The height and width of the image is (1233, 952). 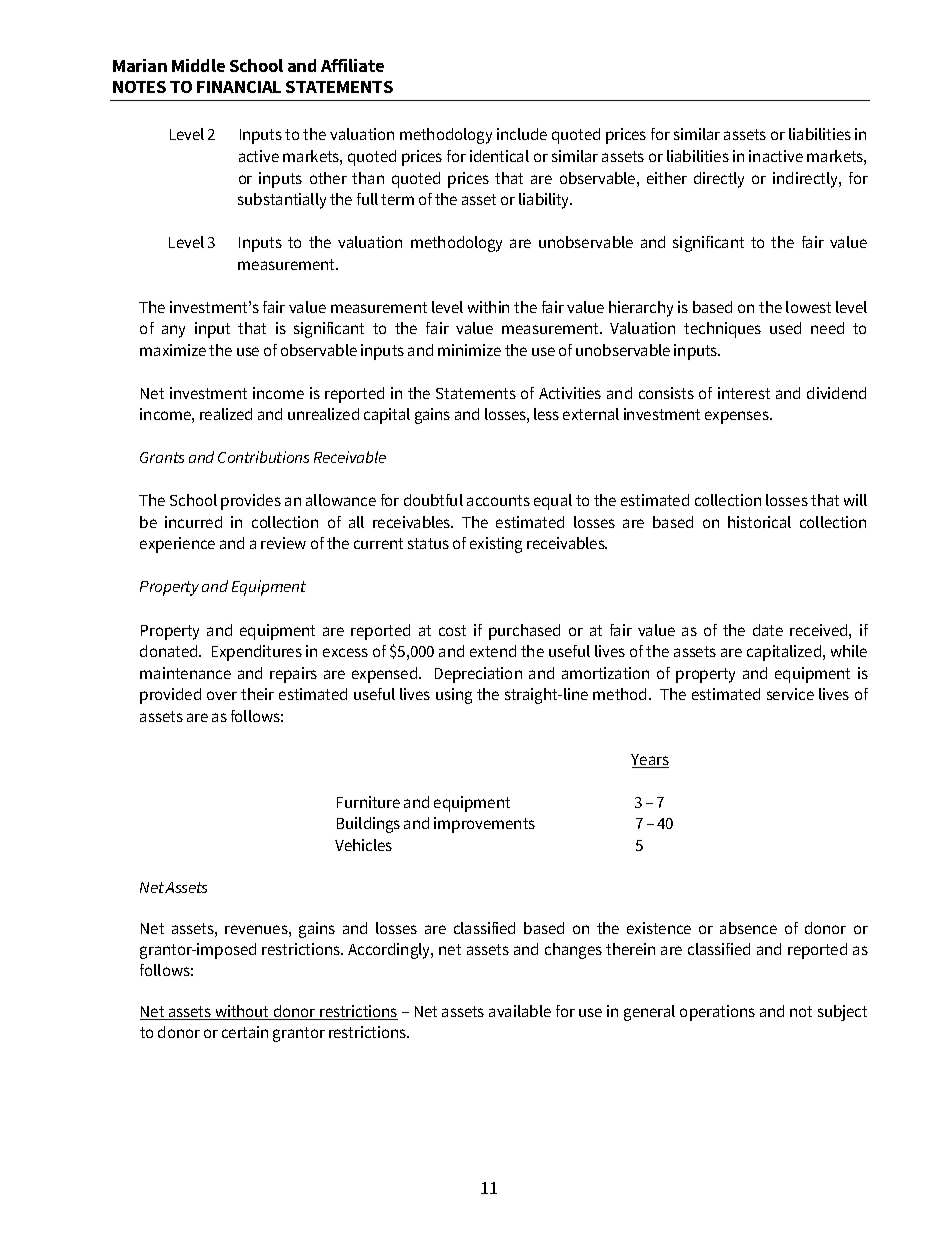 I want to click on historical, so click(x=759, y=522).
